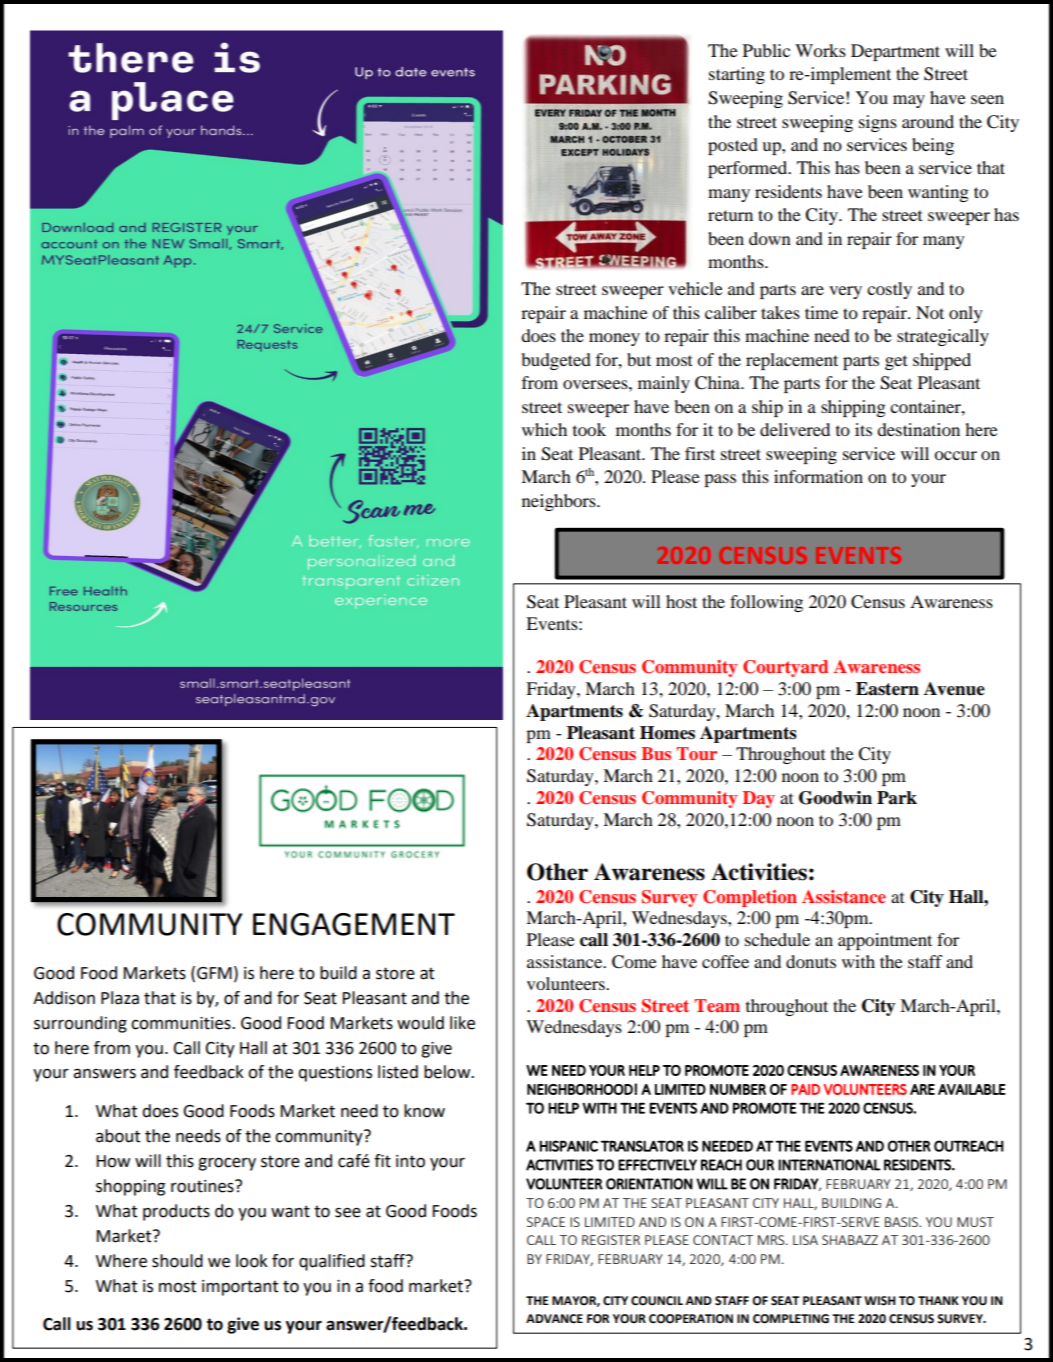 This page has width=1053, height=1362. What do you see at coordinates (556, 361) in the page?
I see `budgeted` at bounding box center [556, 361].
